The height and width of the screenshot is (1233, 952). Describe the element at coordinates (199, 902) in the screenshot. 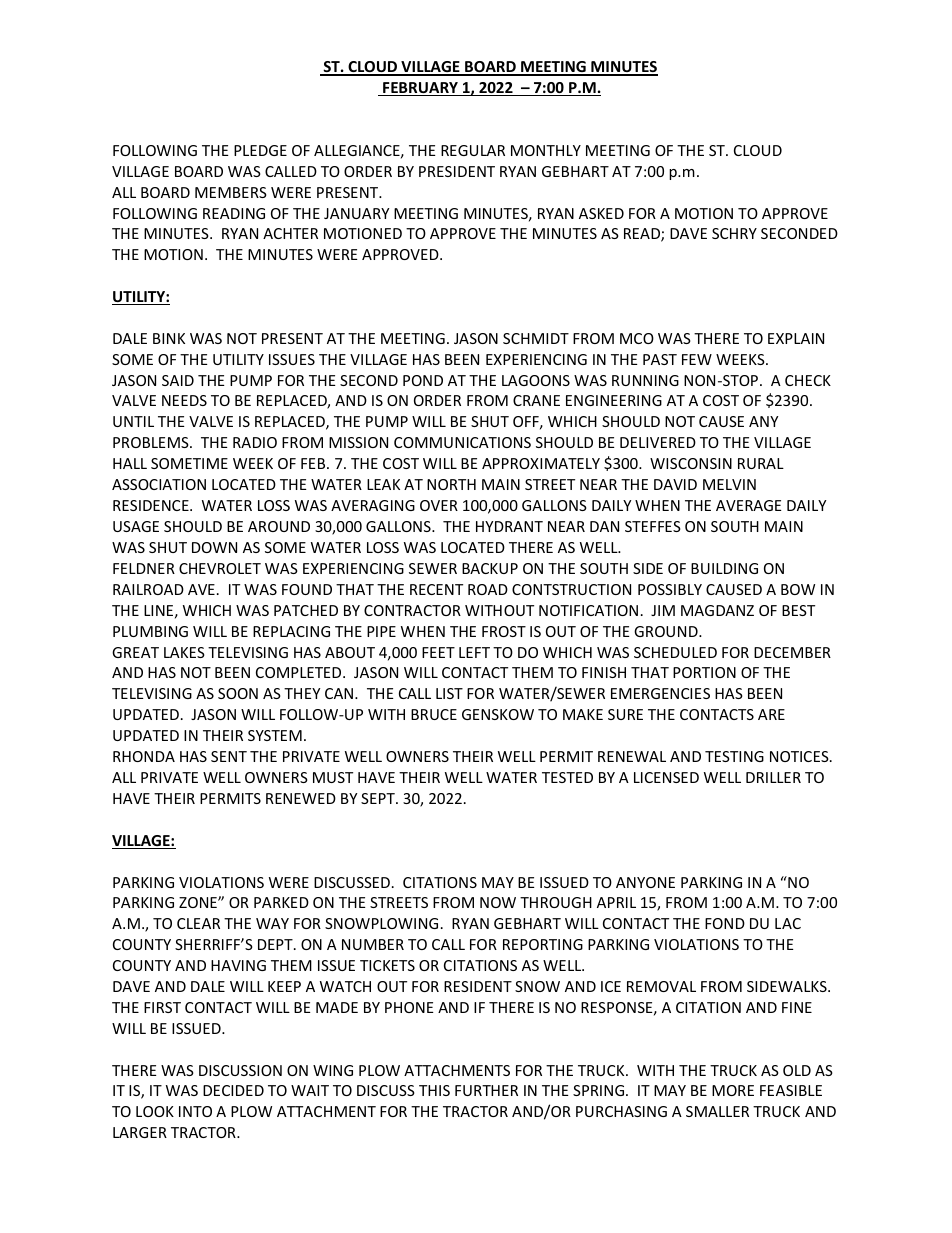

I see `ZONE` at that location.
